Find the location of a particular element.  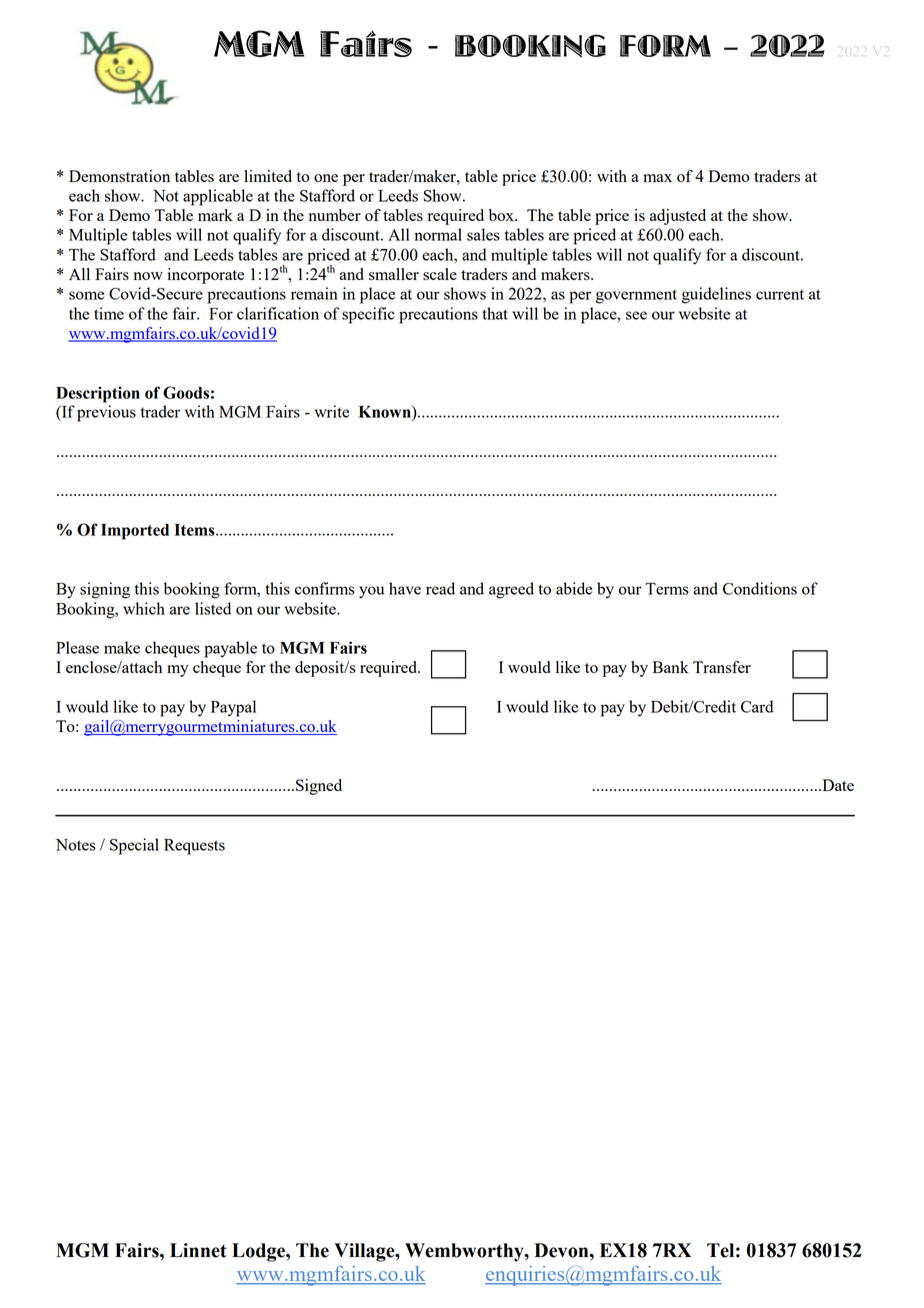

Transfer is located at coordinates (722, 667).
